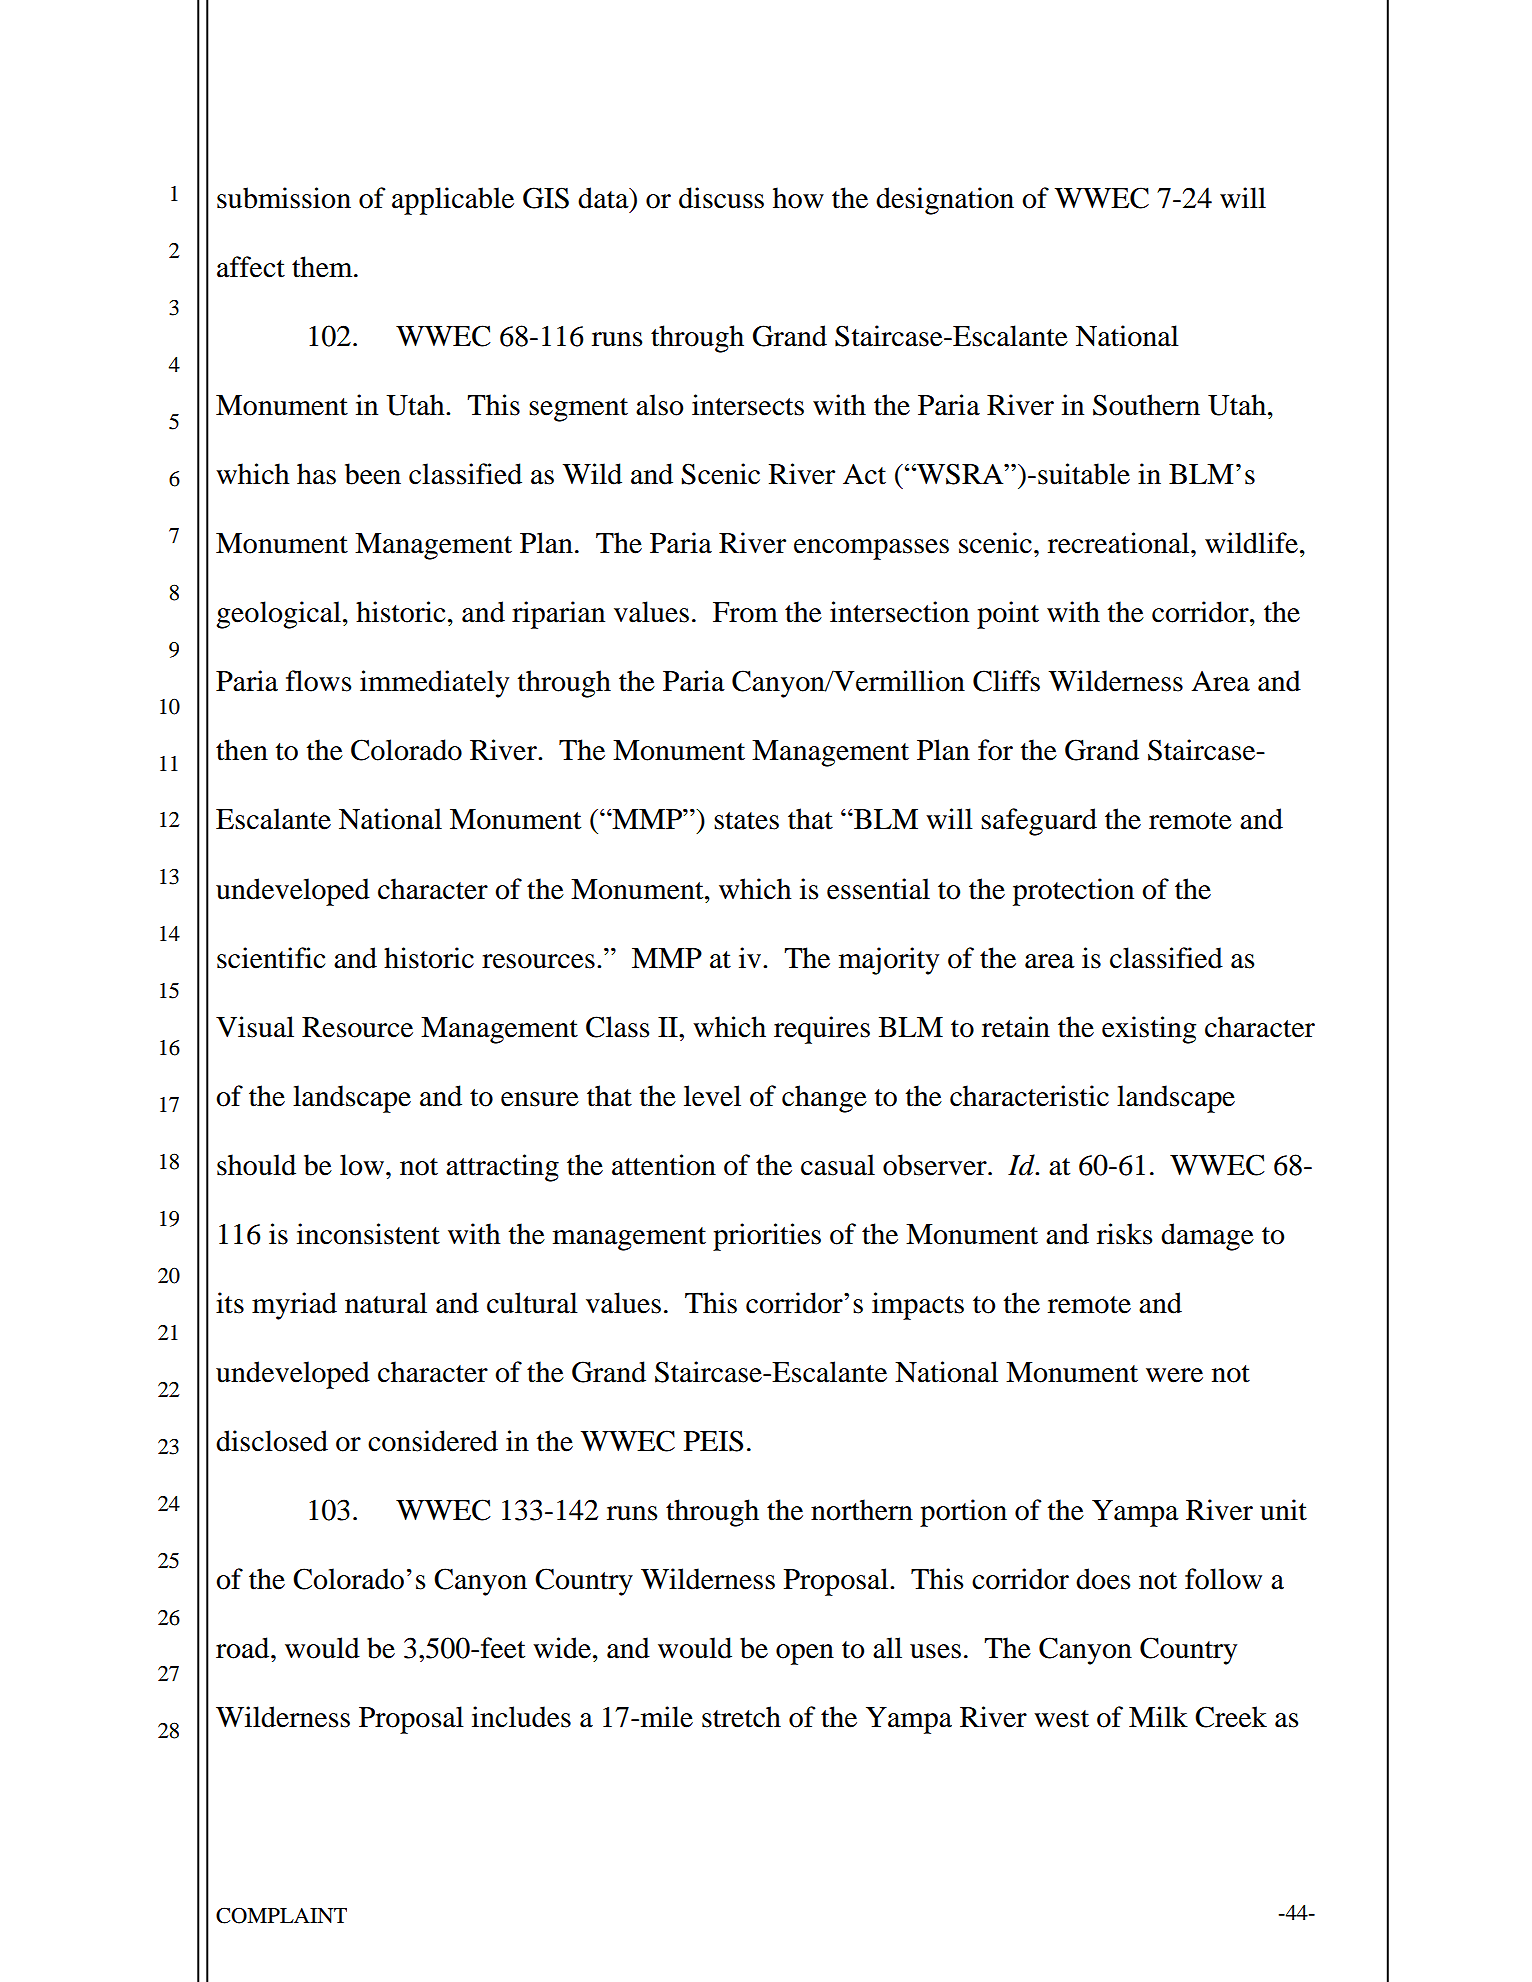 The height and width of the page is (1982, 1532). What do you see at coordinates (862, 1510) in the page?
I see `northern` at bounding box center [862, 1510].
